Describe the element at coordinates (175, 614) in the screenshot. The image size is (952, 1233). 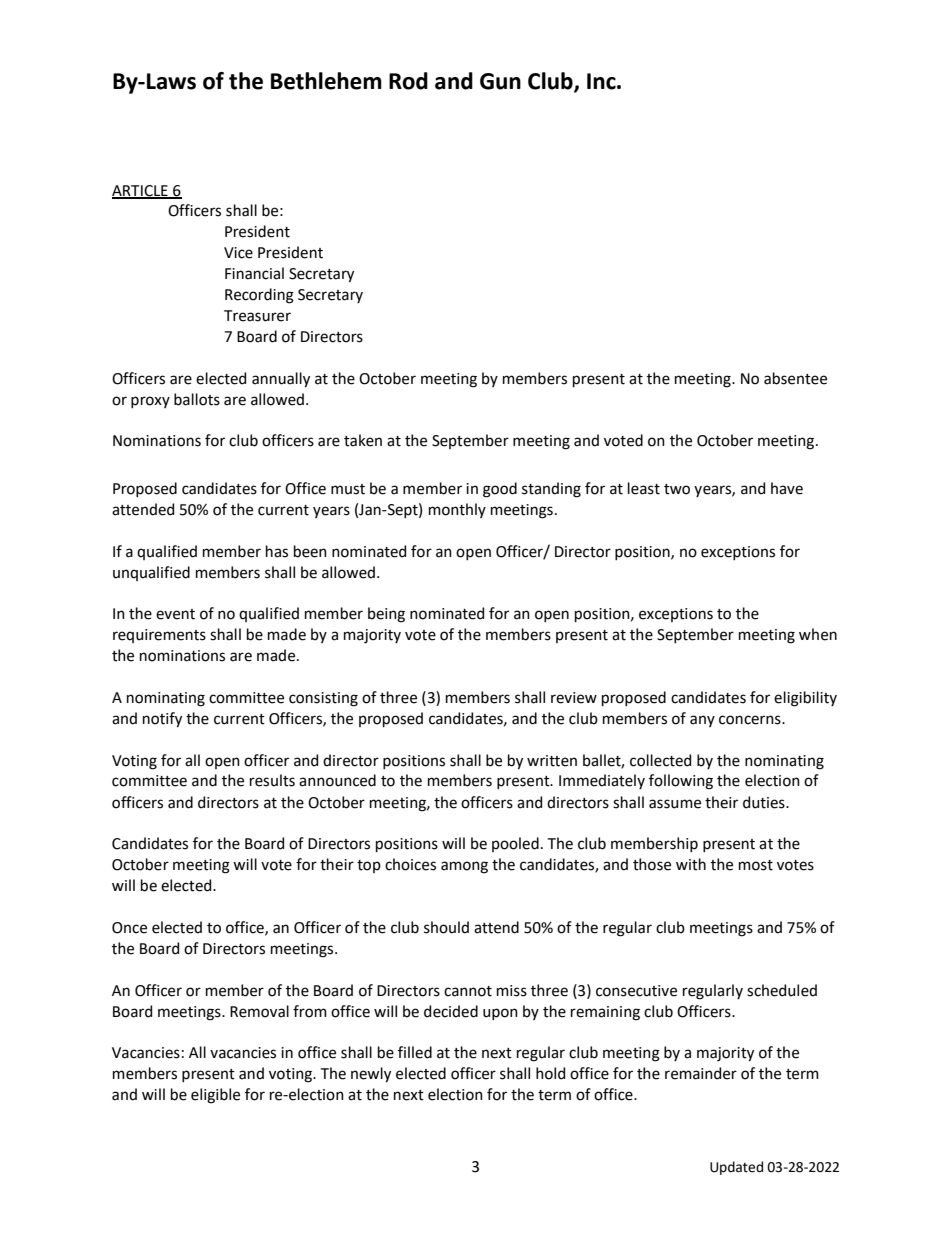
I see `event` at that location.
